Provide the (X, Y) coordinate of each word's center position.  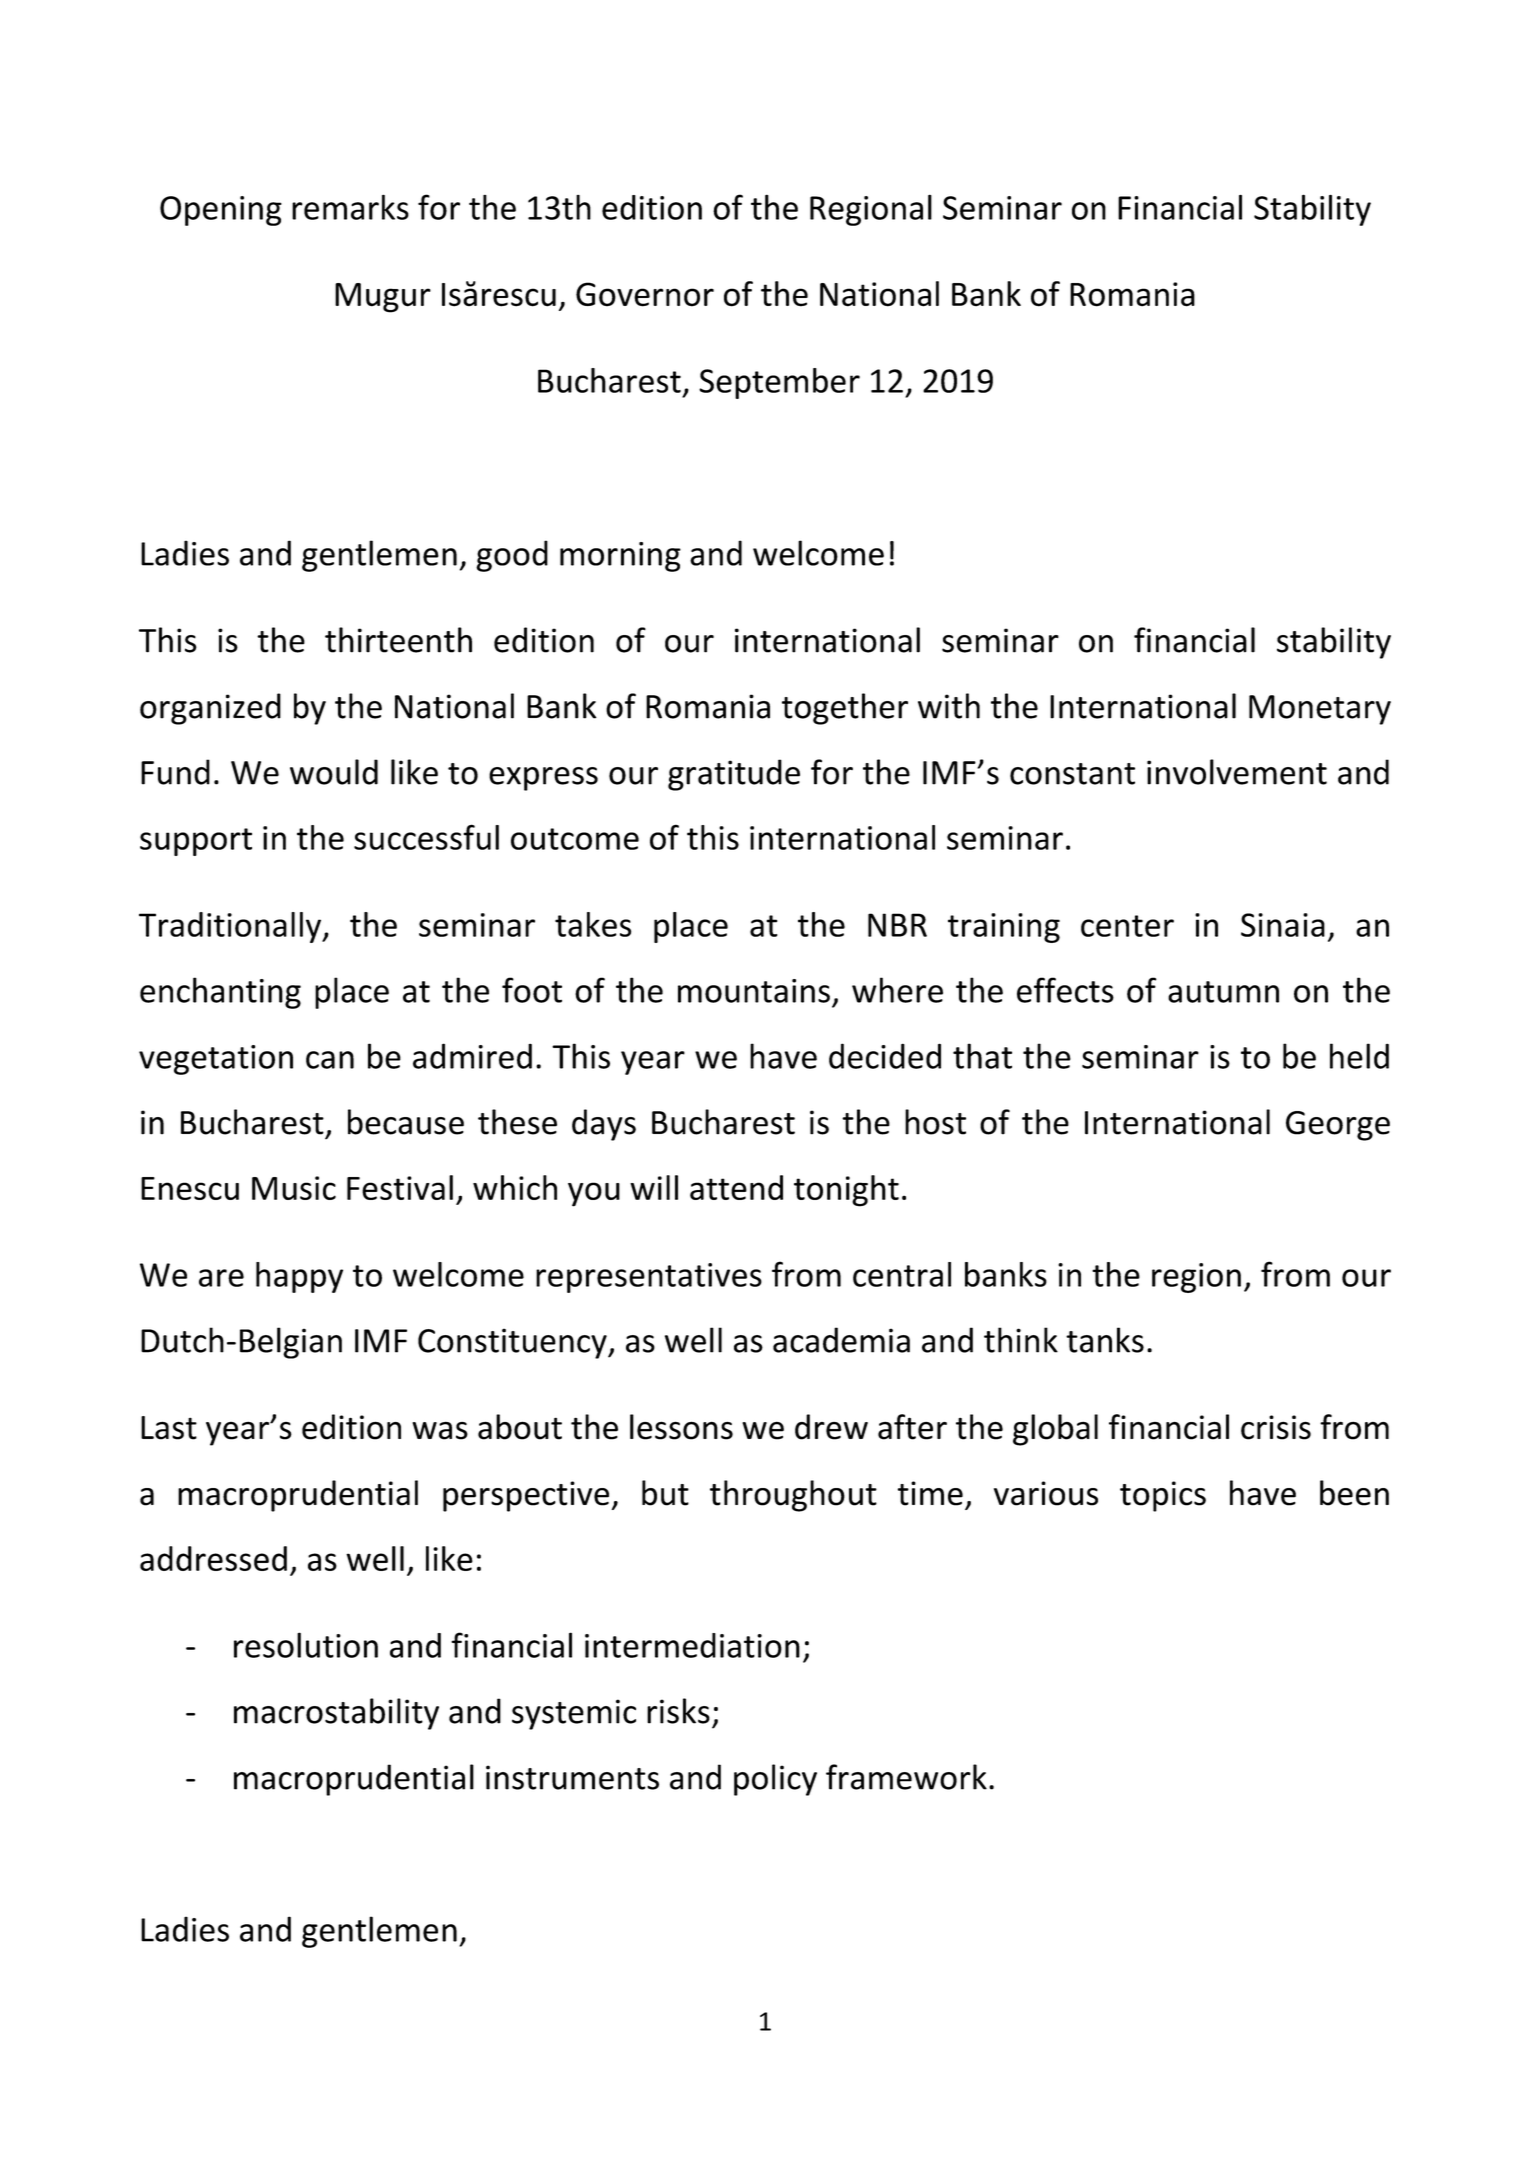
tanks (1105, 1340)
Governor (645, 294)
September (779, 383)
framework (906, 1777)
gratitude (734, 775)
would (334, 772)
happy (299, 1277)
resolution (306, 1645)
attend (736, 1187)
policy (775, 1780)
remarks (350, 207)
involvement (1237, 772)
